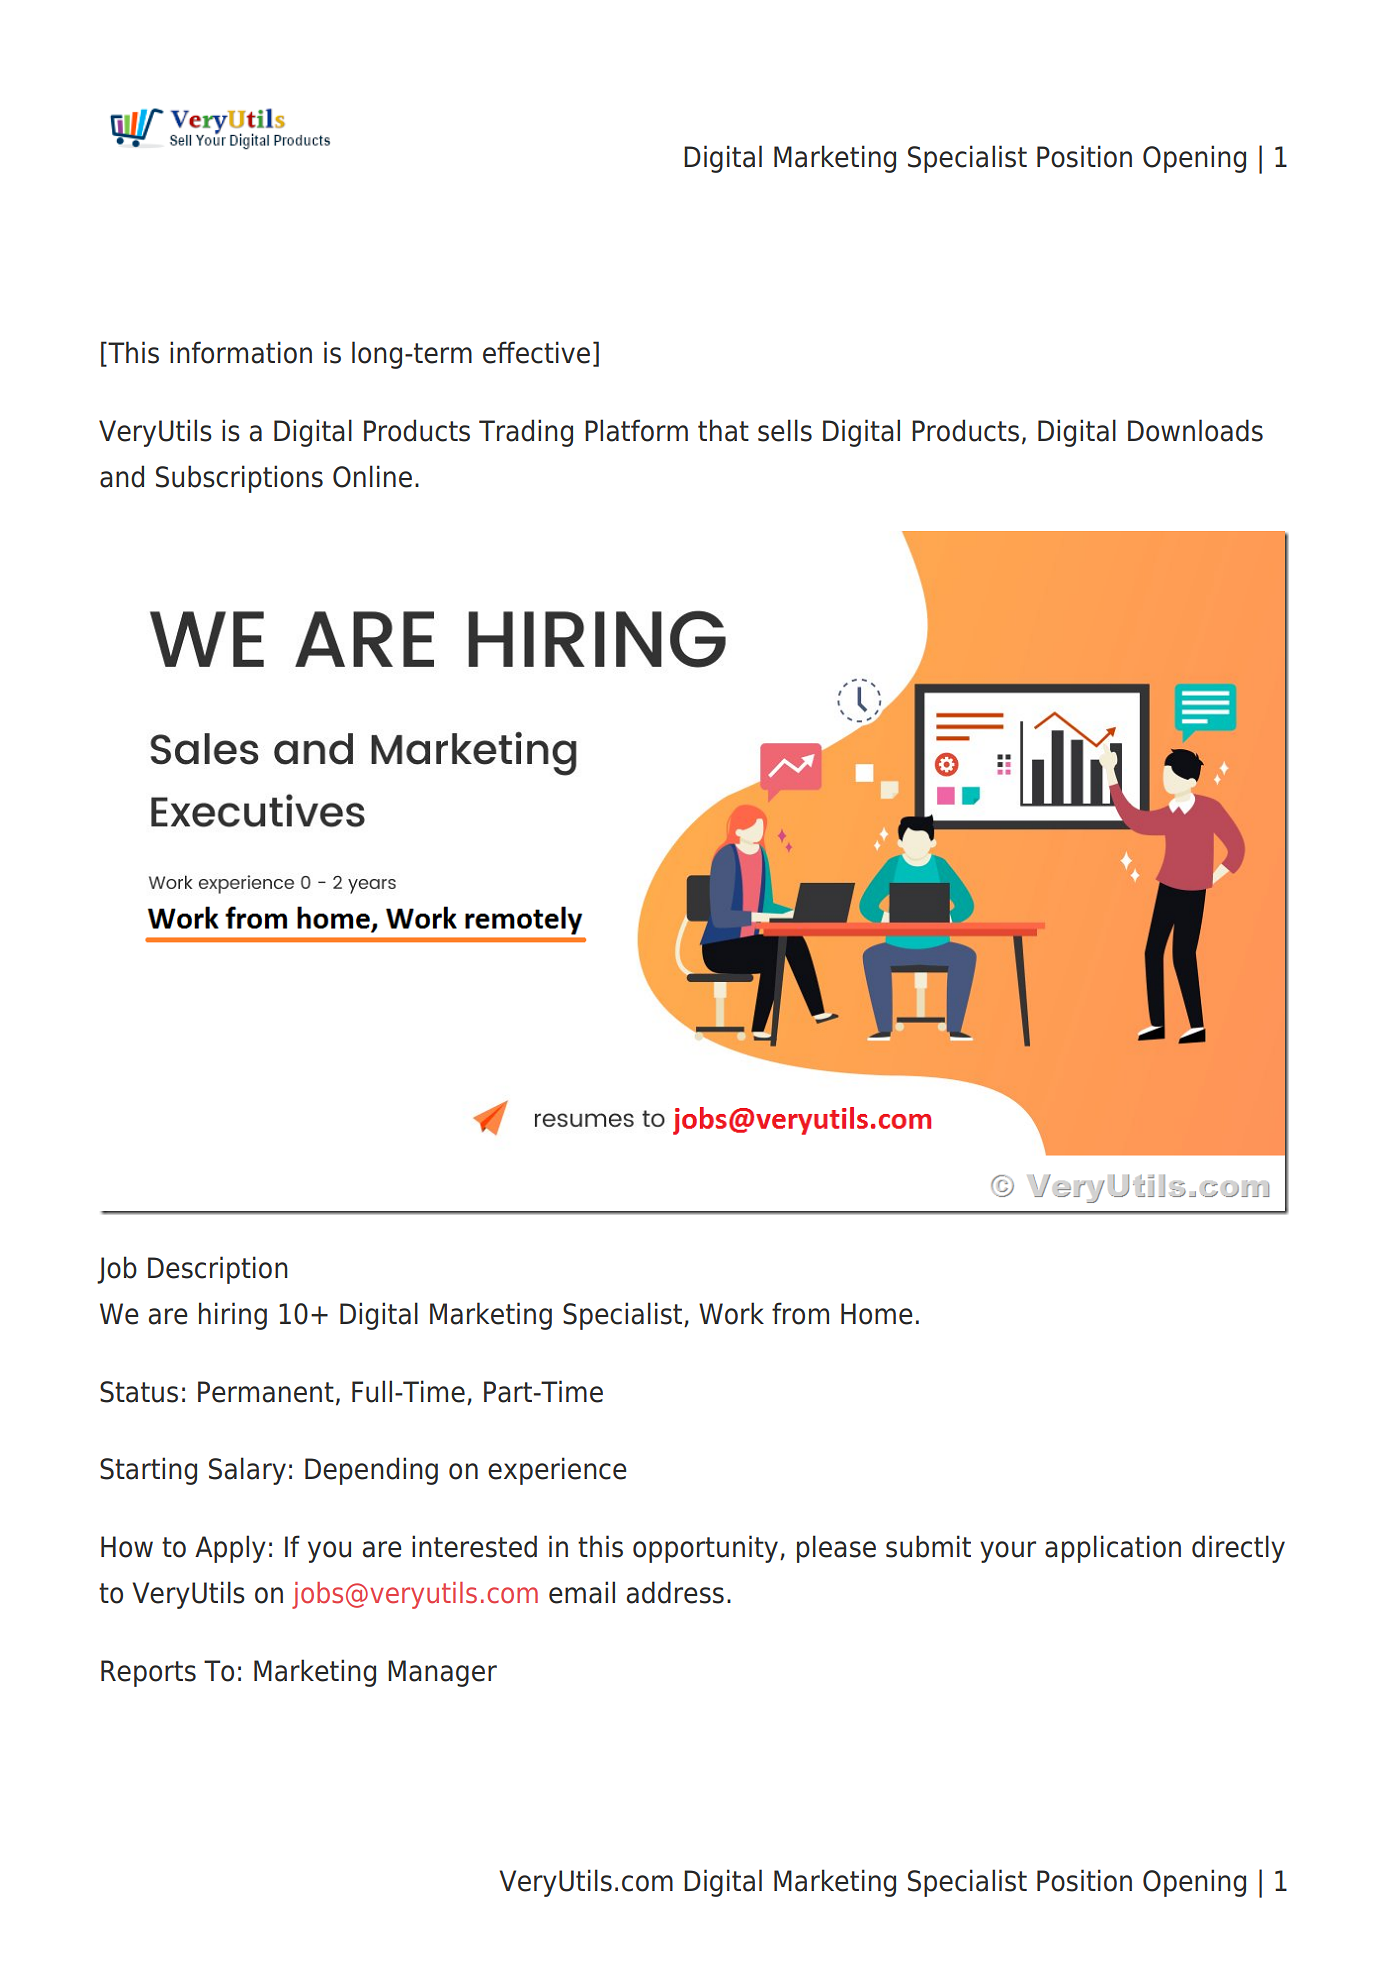  What do you see at coordinates (241, 352) in the image?
I see `information` at bounding box center [241, 352].
